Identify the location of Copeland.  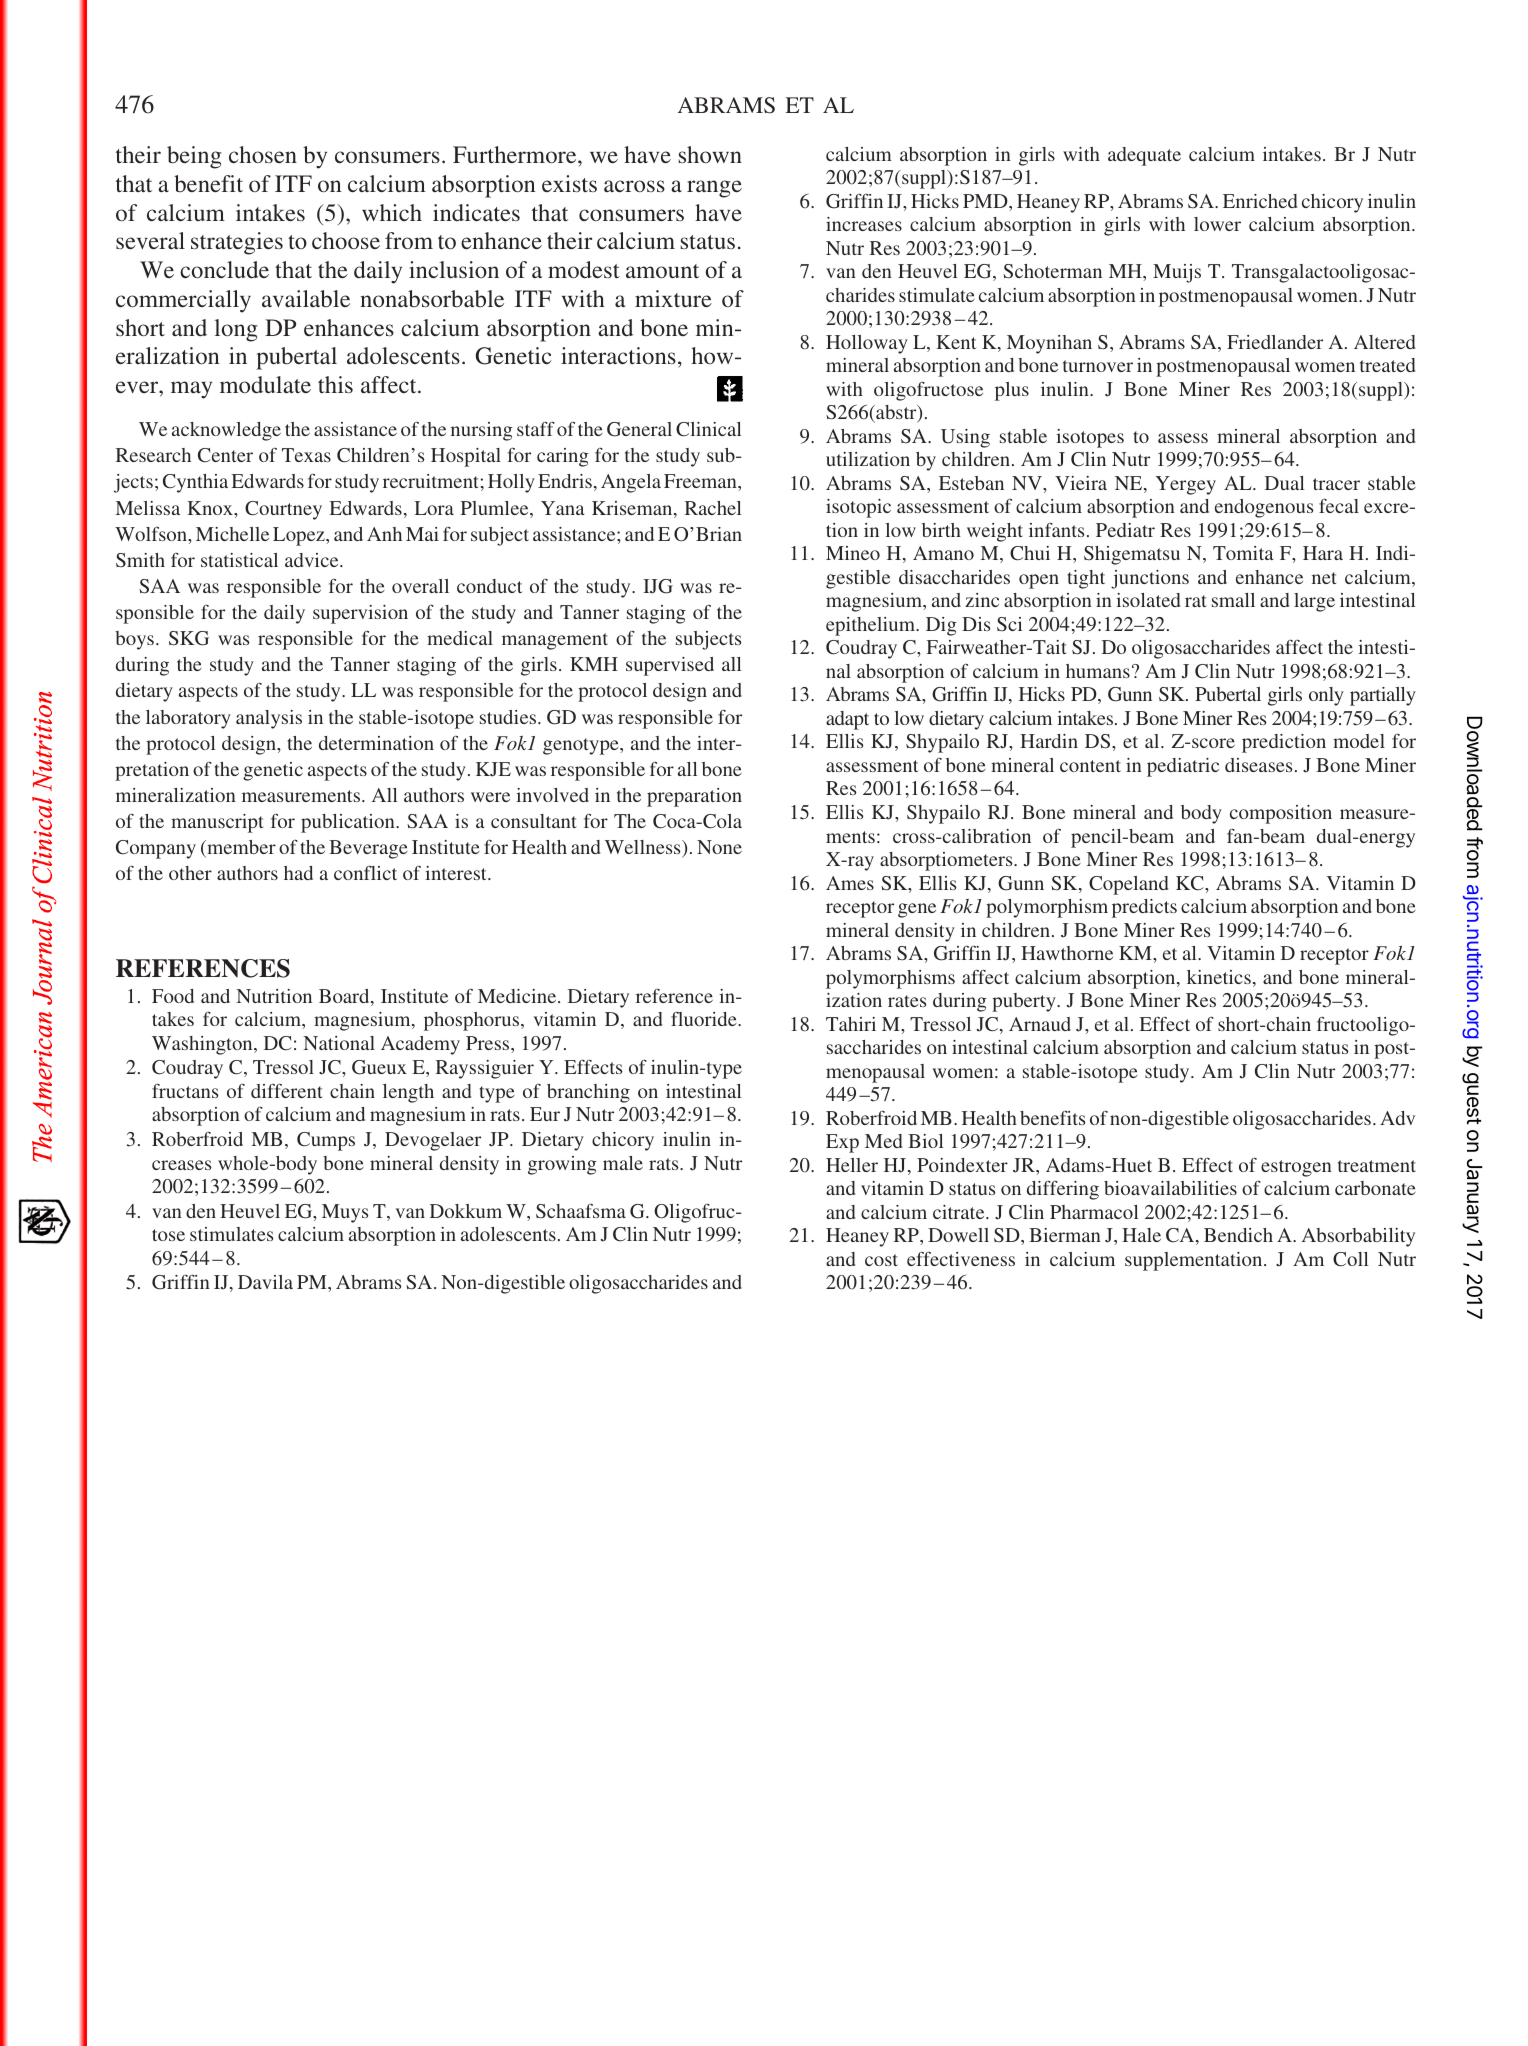
(1128, 885).
